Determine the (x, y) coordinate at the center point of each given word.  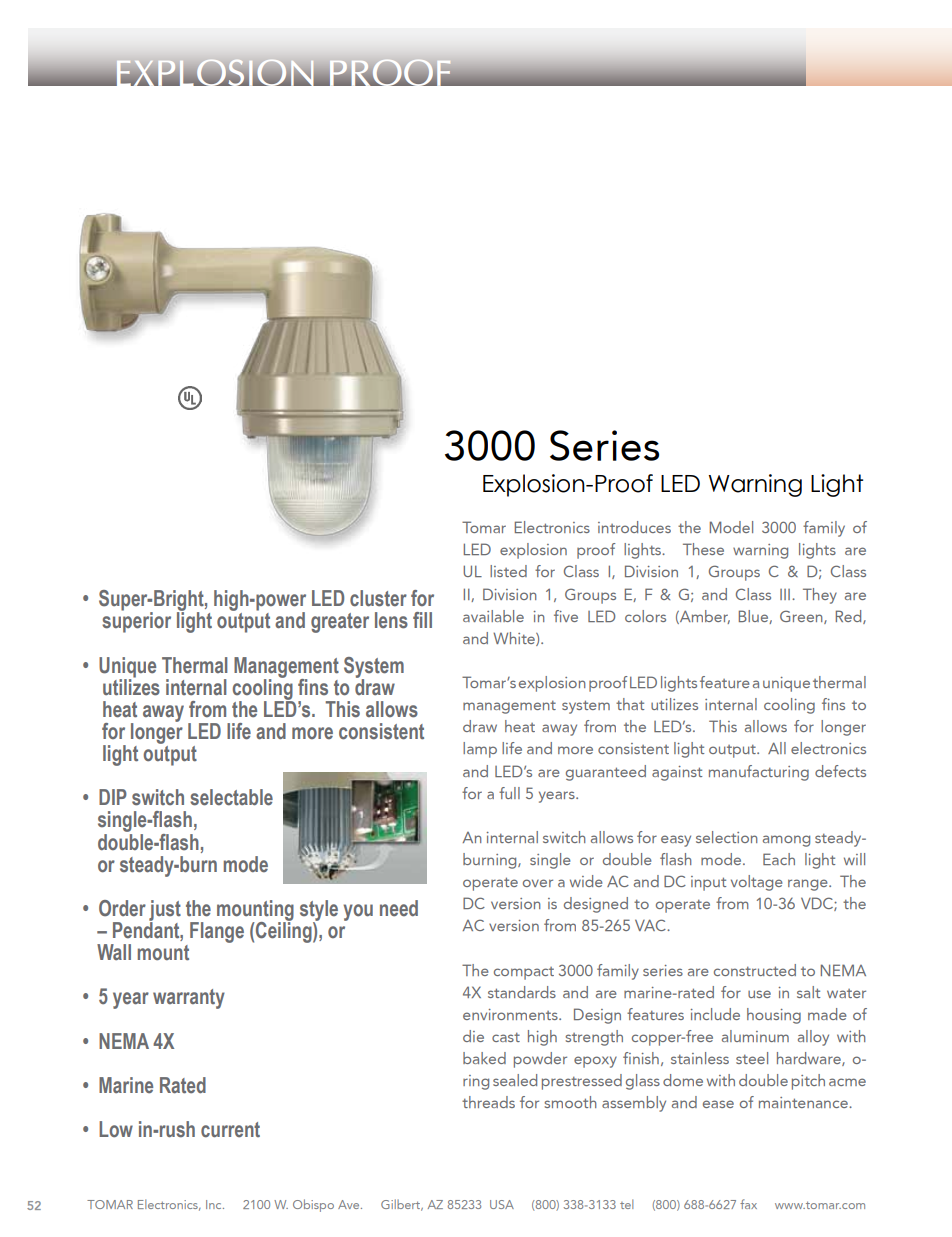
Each (779, 859)
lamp (480, 750)
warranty (189, 999)
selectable (231, 797)
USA (502, 1204)
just (165, 911)
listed (508, 571)
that (630, 704)
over (538, 883)
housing (774, 1016)
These (703, 549)
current (230, 1130)
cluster (378, 598)
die (473, 1036)
